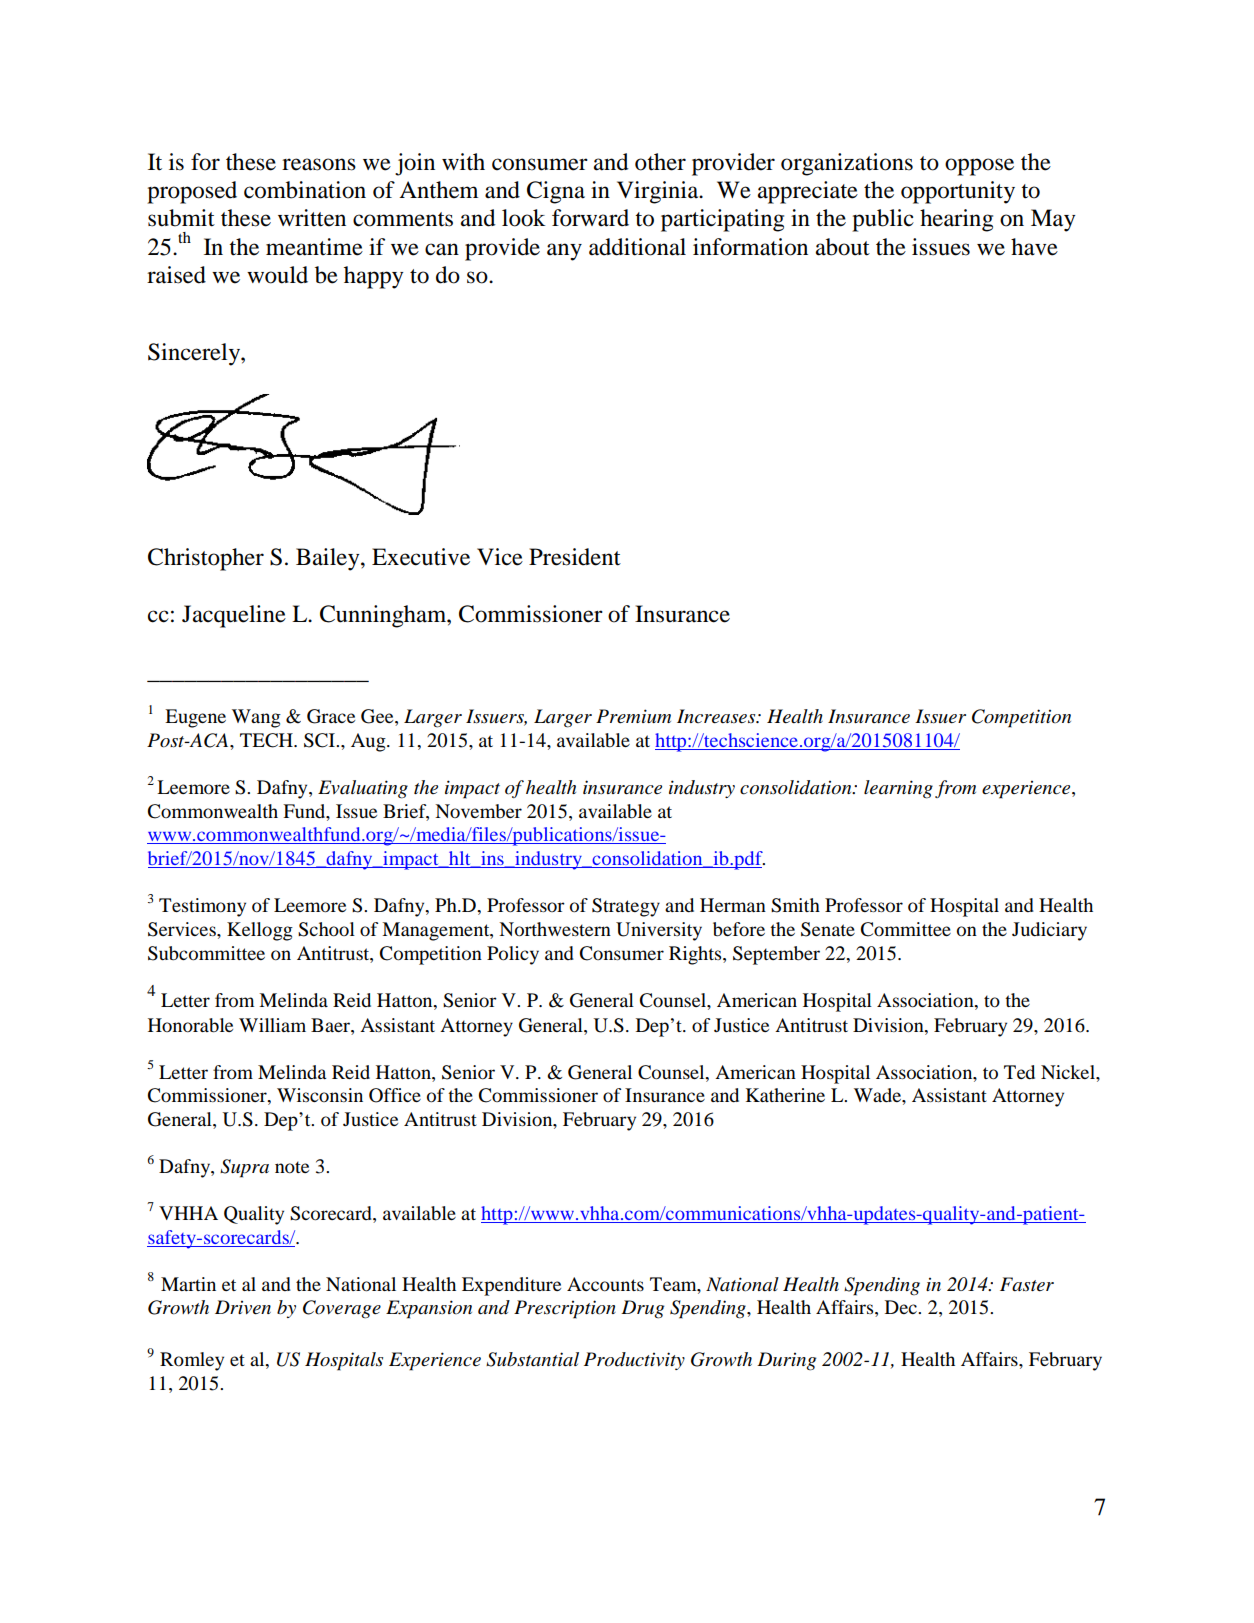 The width and height of the image is (1254, 1623). Describe the element at coordinates (633, 716) in the image. I see `Premium` at that location.
